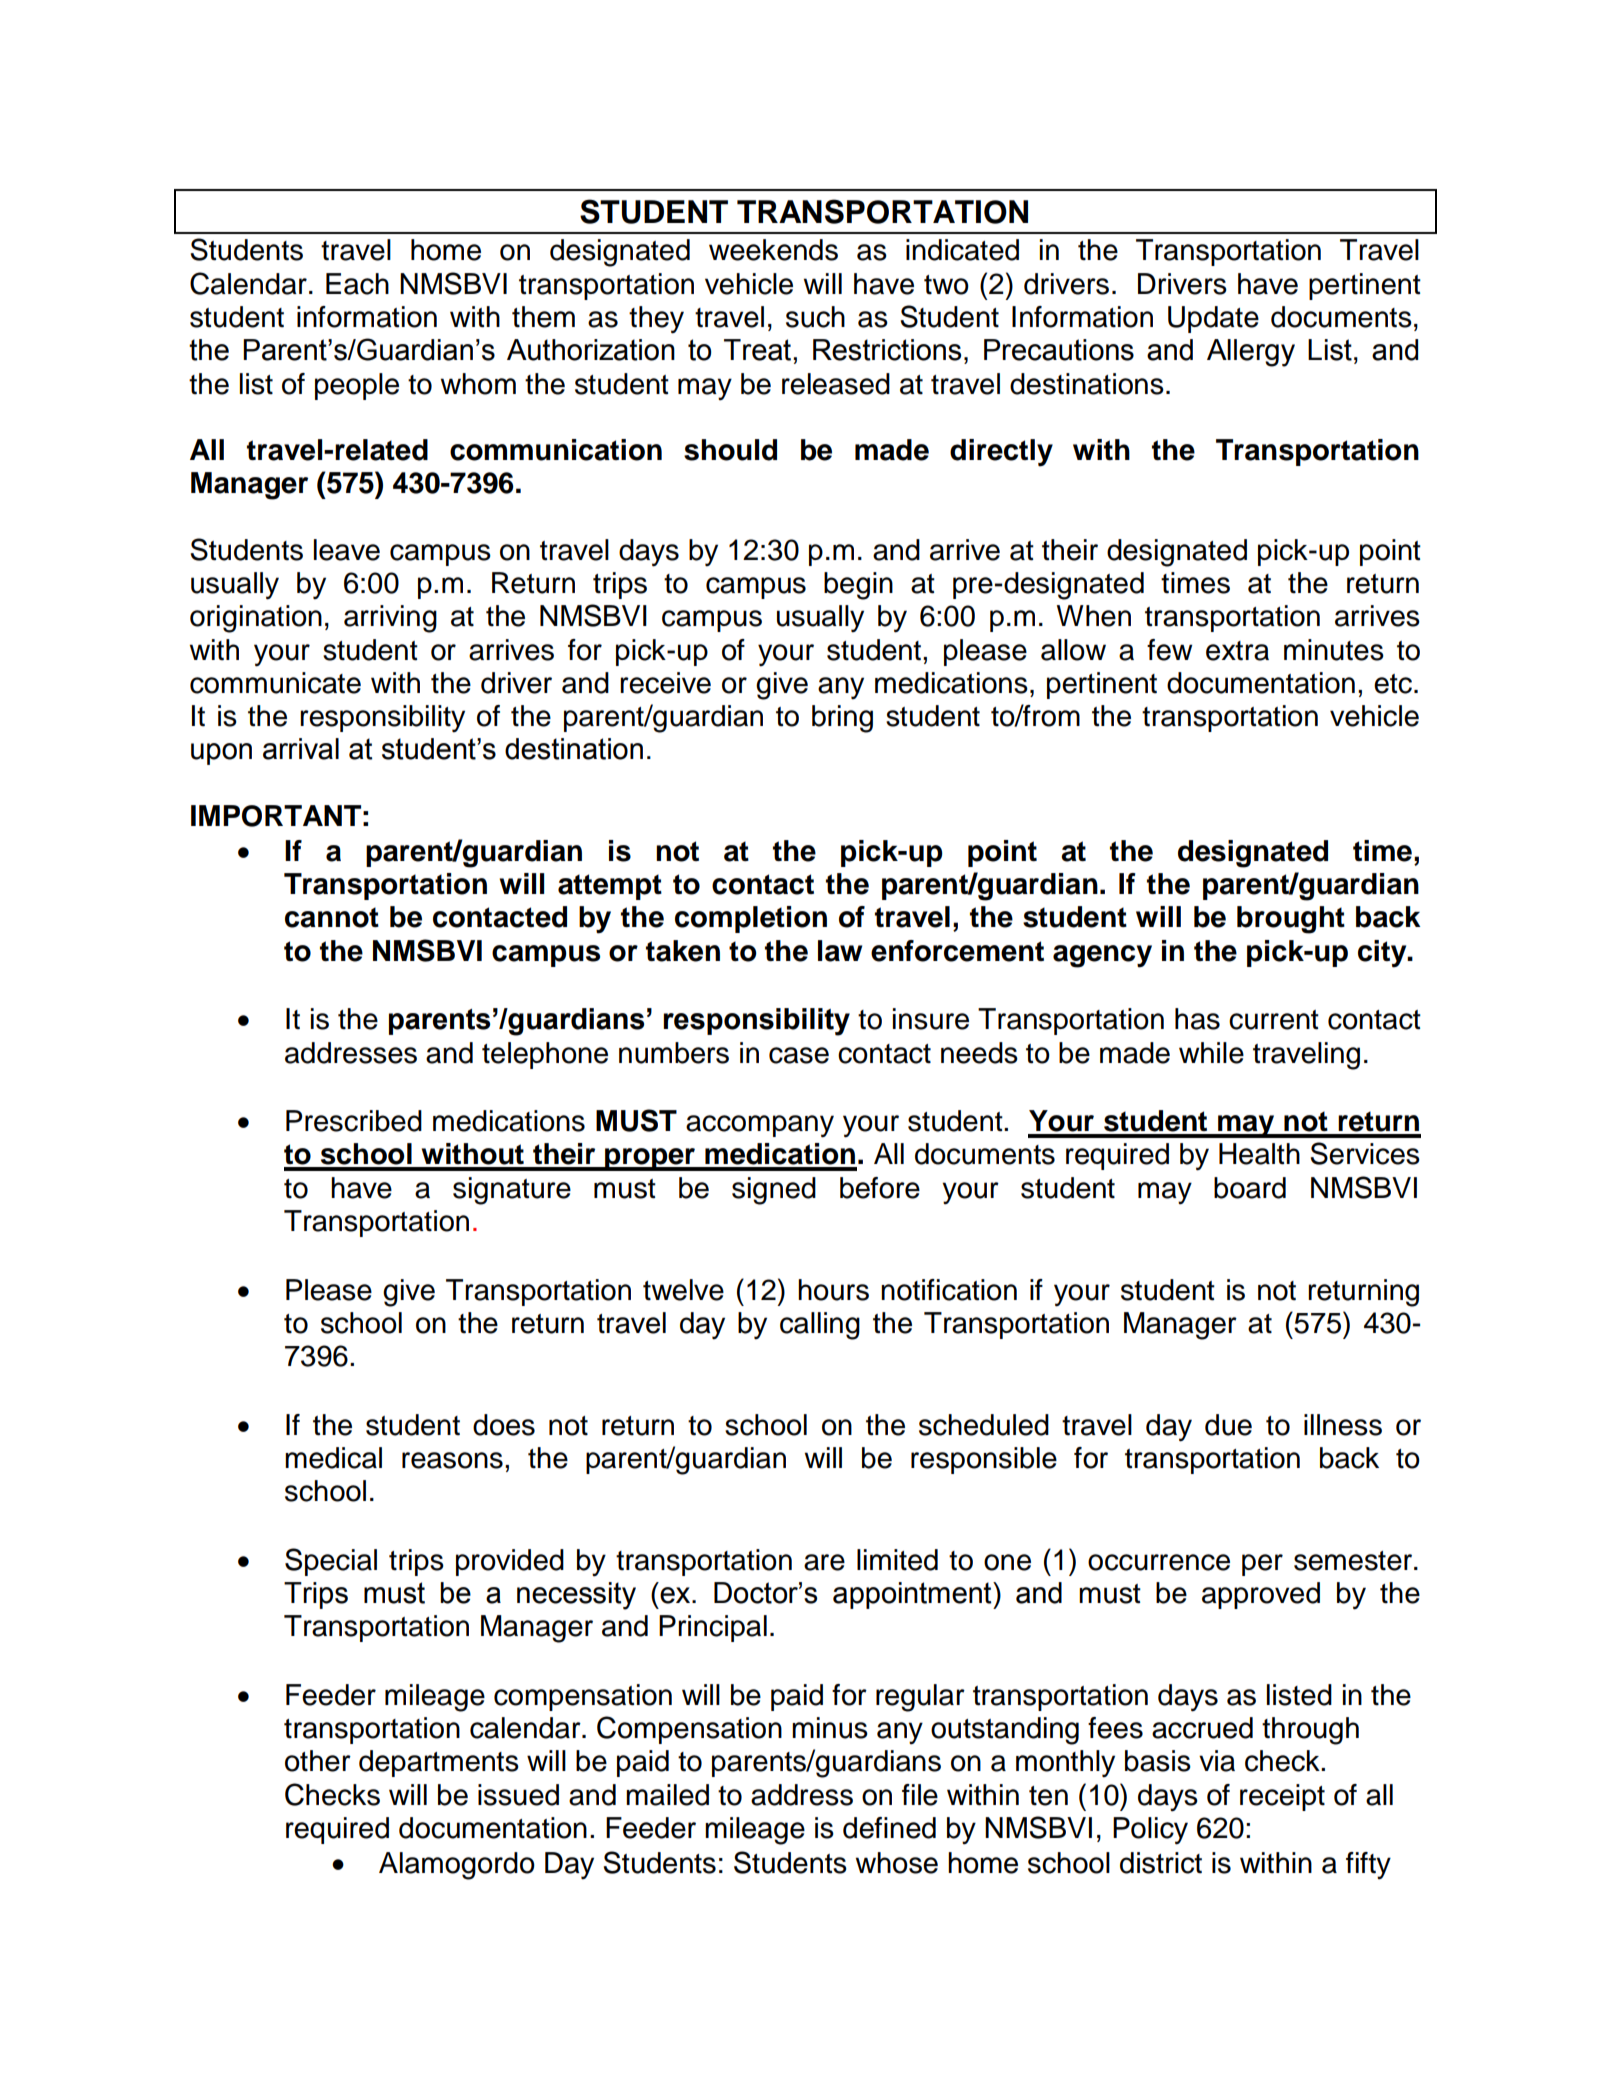 The width and height of the image is (1610, 2083). What do you see at coordinates (1228, 1425) in the image?
I see `due` at bounding box center [1228, 1425].
